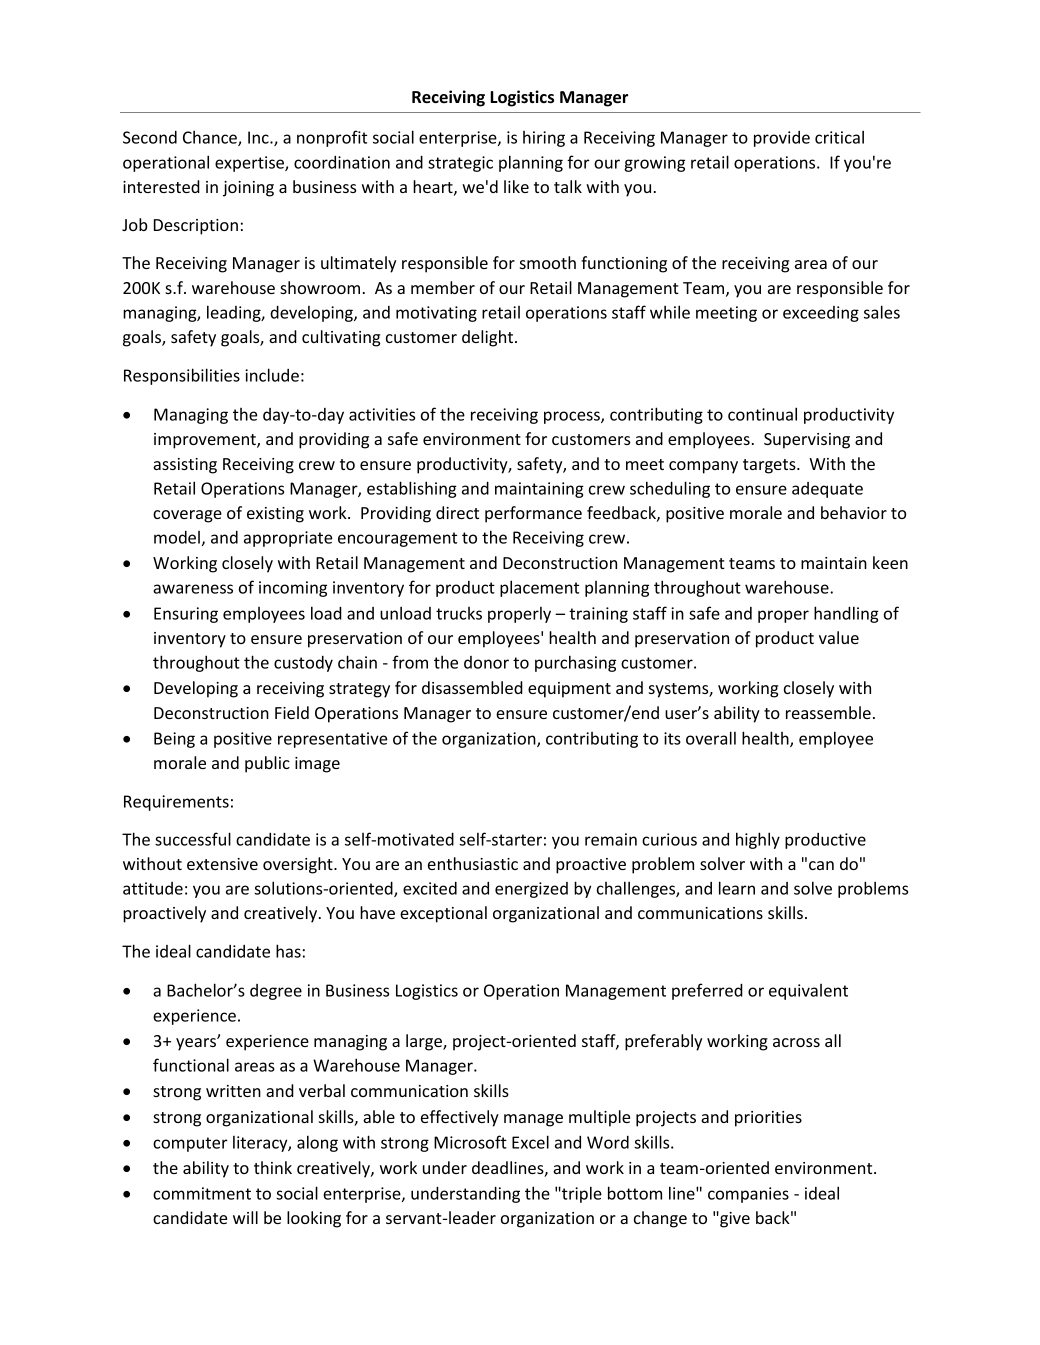  What do you see at coordinates (250, 164) in the screenshot?
I see `expertise` at bounding box center [250, 164].
